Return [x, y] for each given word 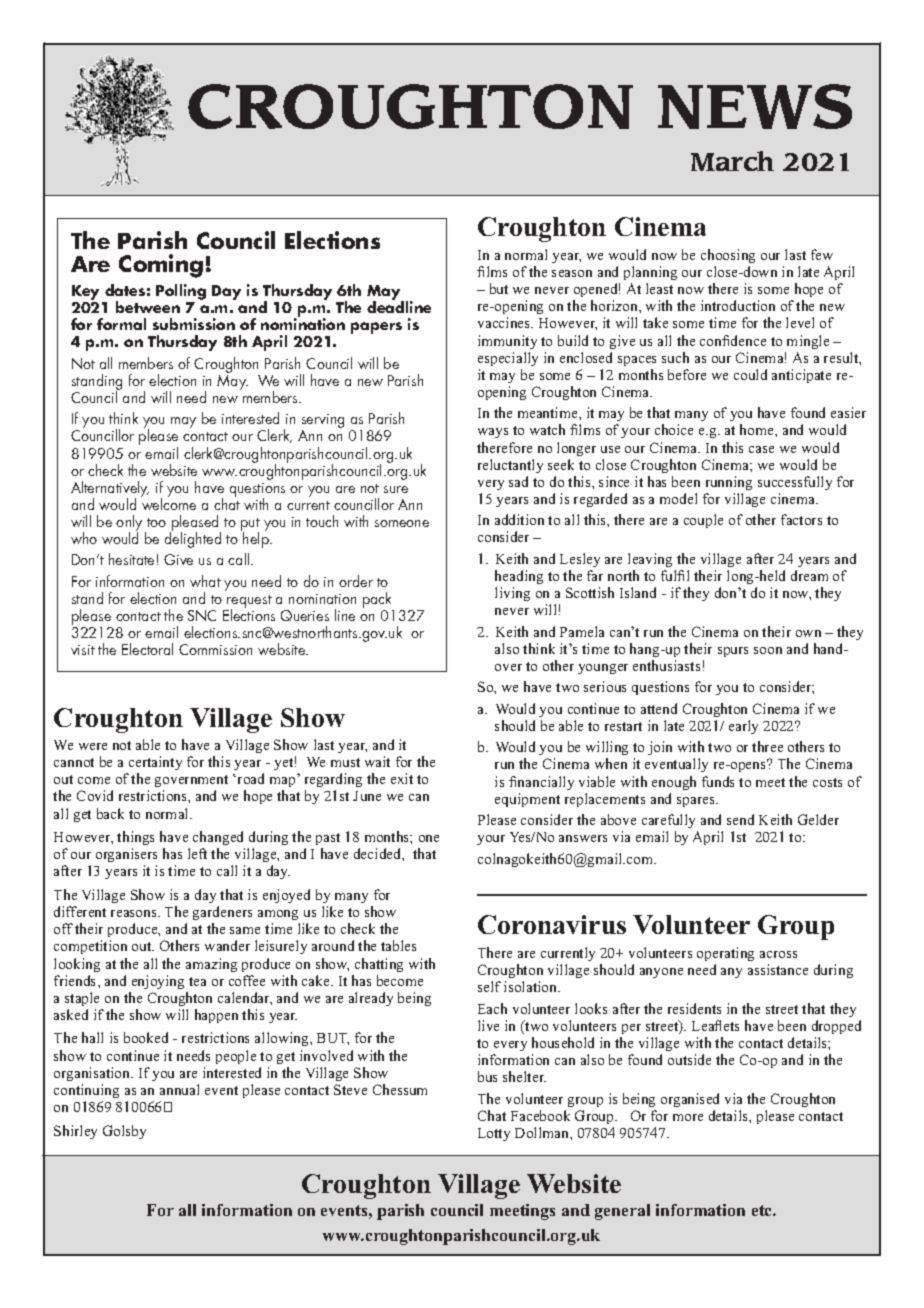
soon [768, 650]
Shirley [75, 1132]
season [572, 273]
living [512, 594]
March [732, 161]
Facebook [540, 1115]
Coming [161, 266]
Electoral [147, 649]
